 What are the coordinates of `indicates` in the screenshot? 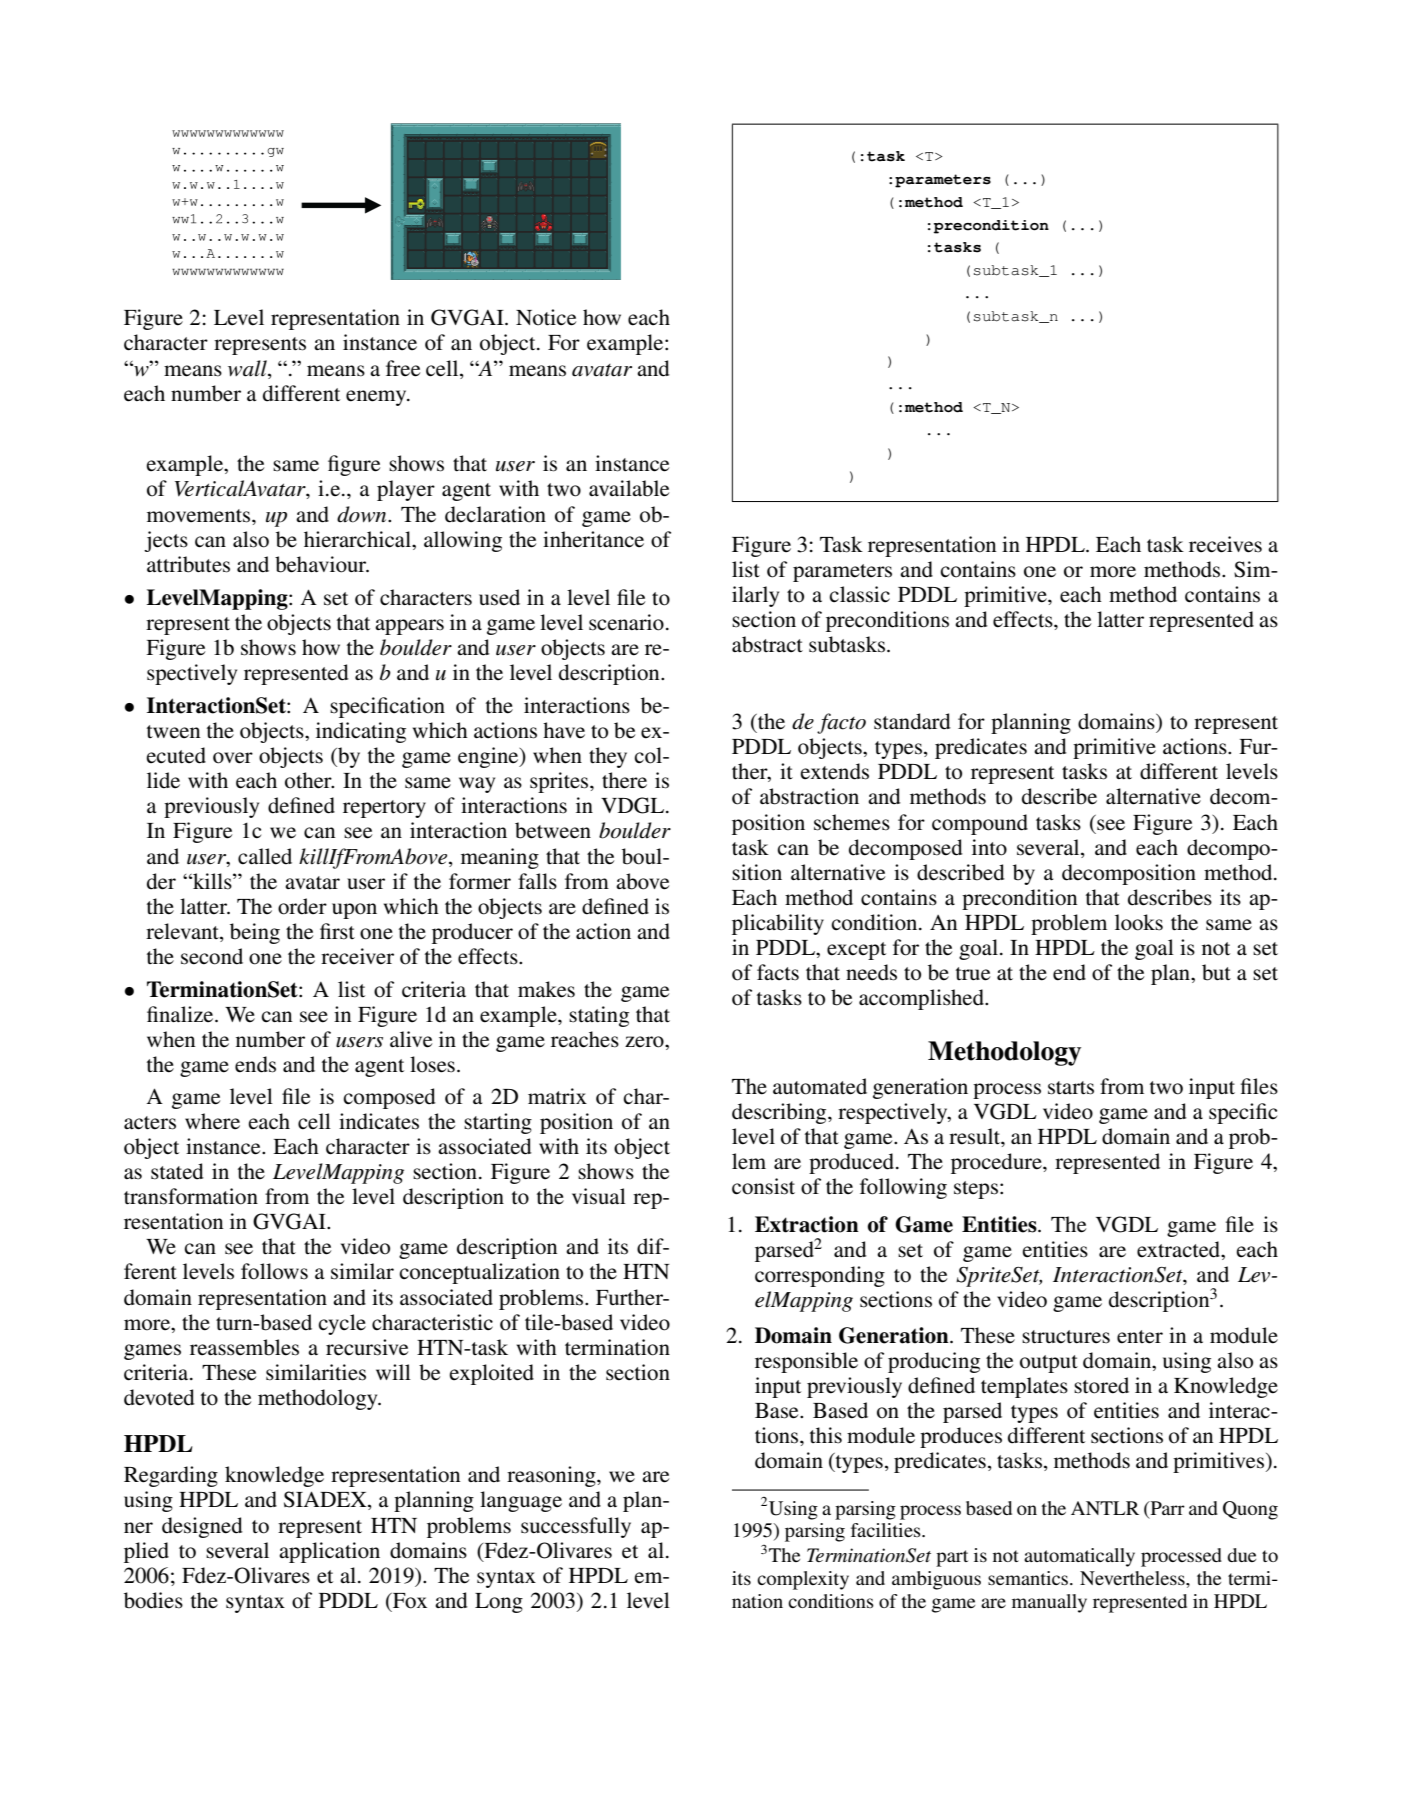 It's located at (379, 1121).
